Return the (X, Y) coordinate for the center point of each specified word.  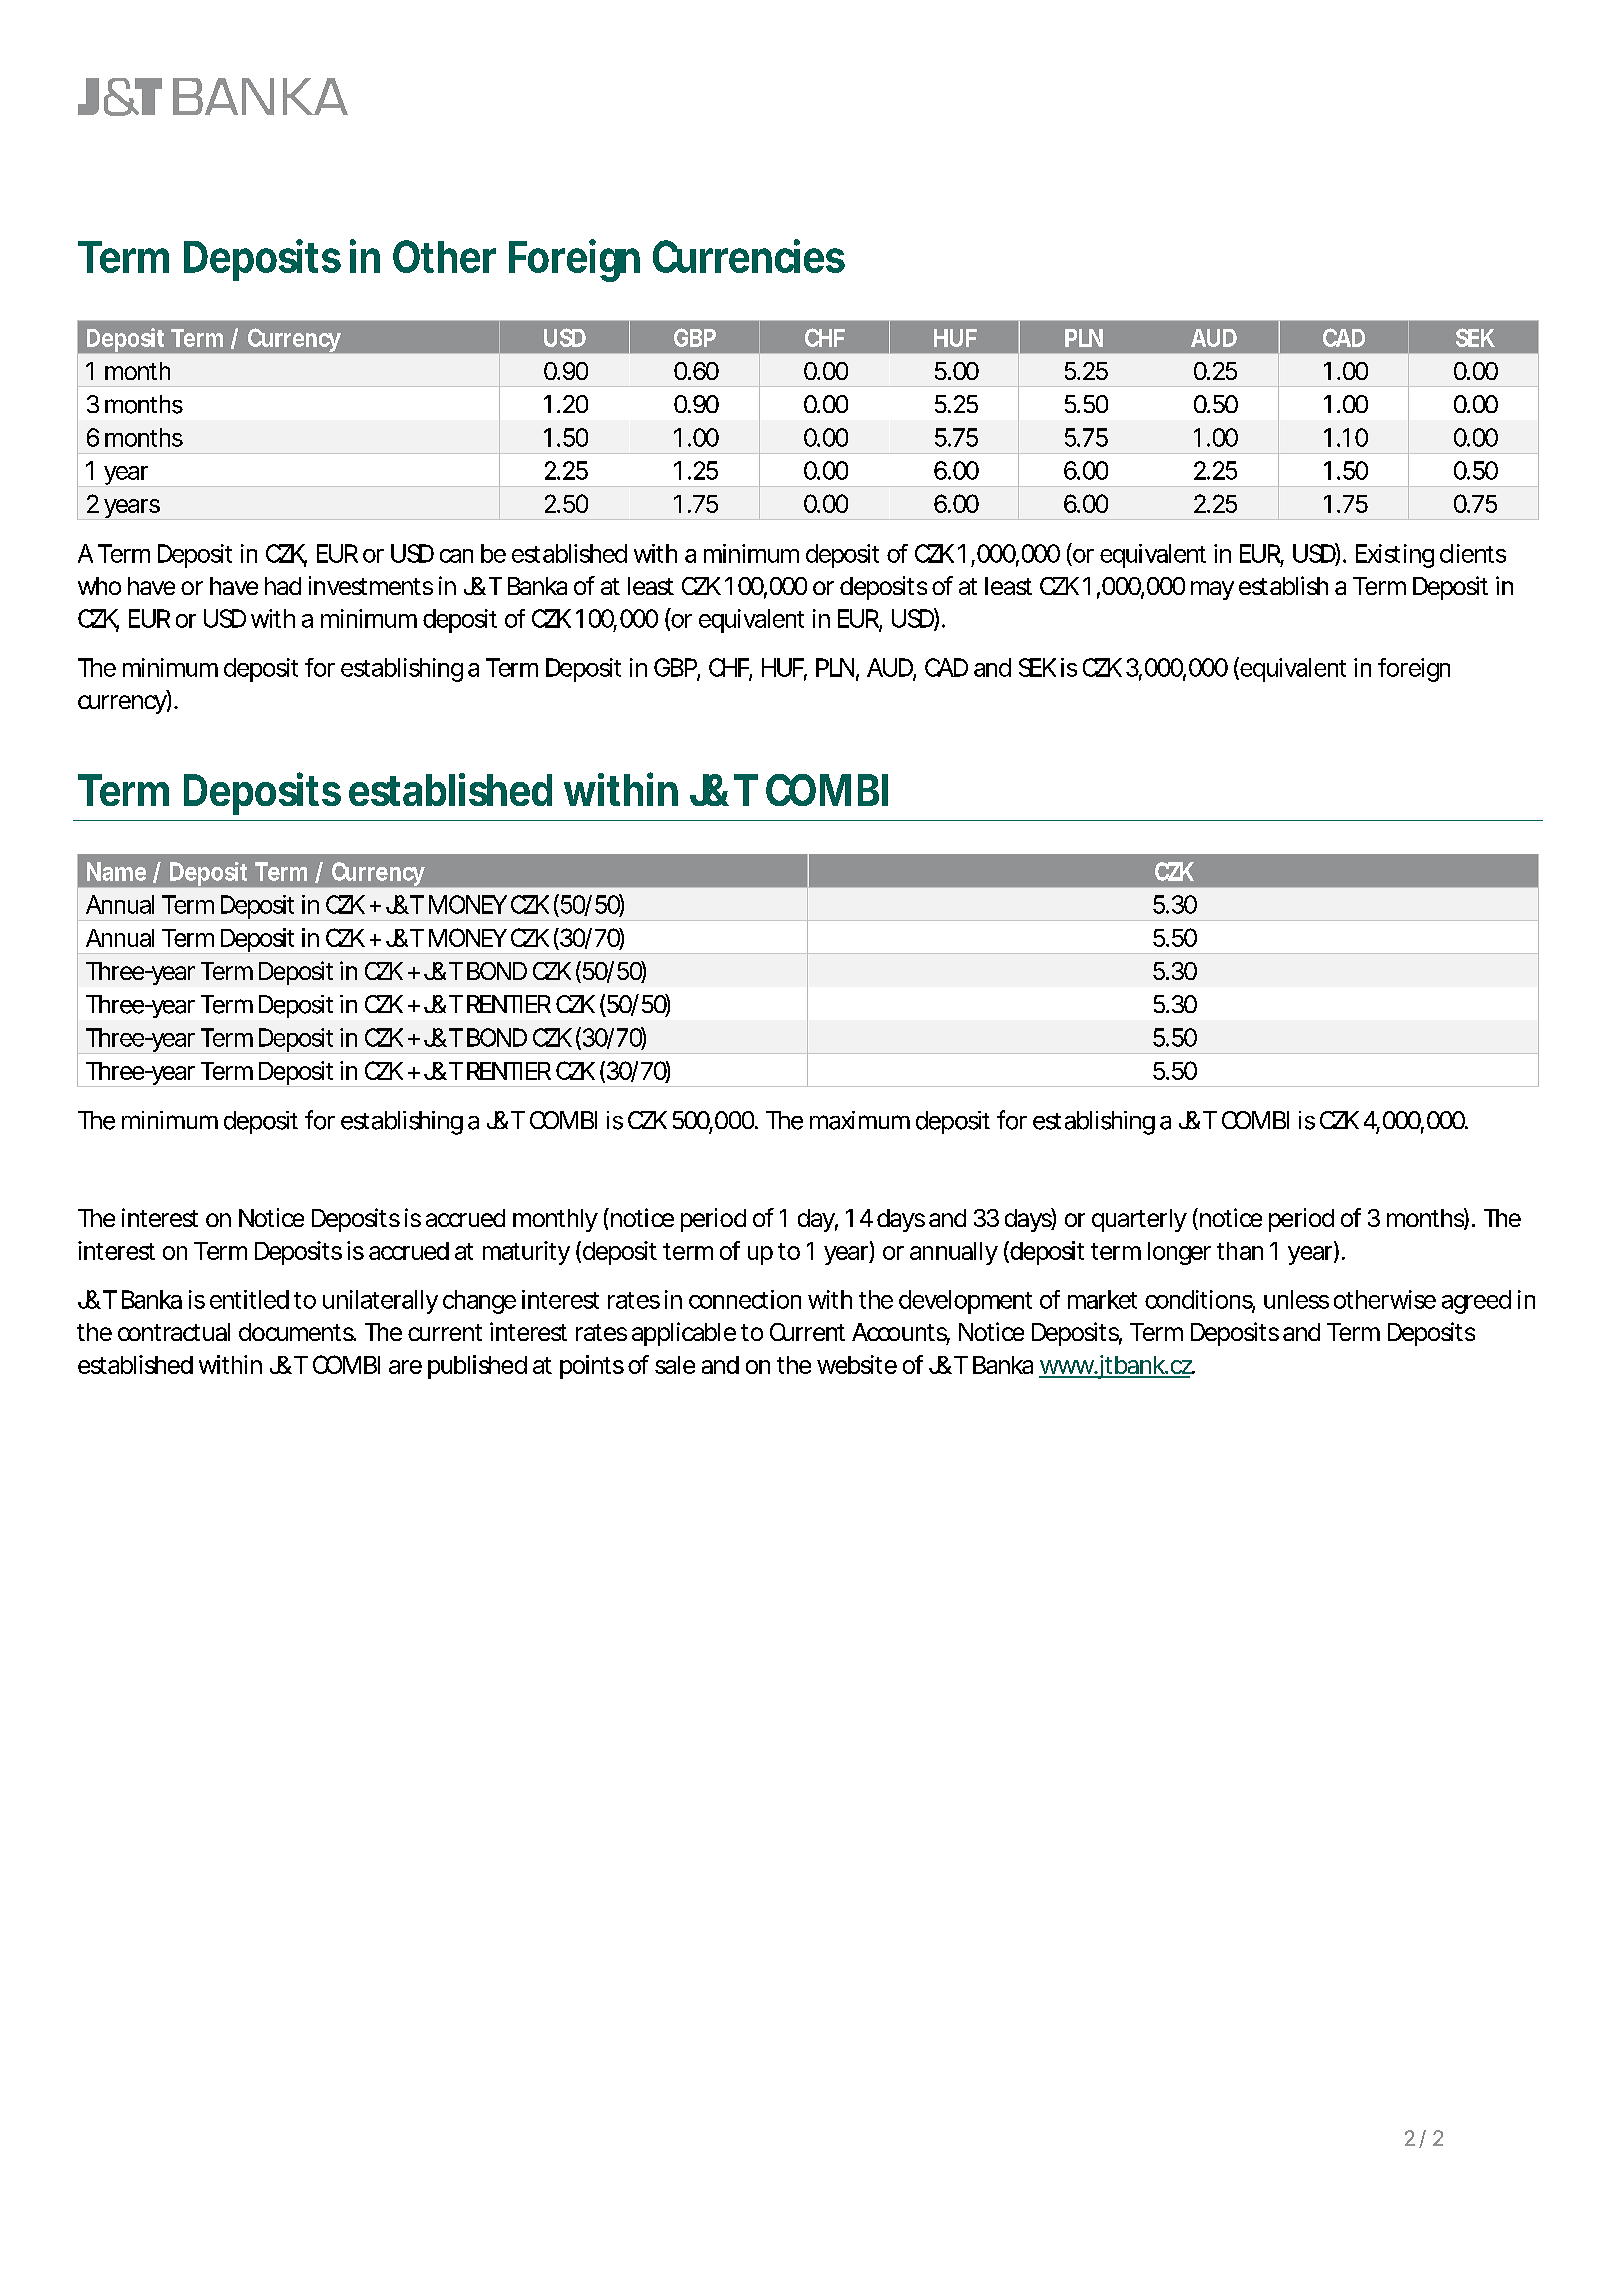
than (1240, 1251)
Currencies (749, 256)
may (1212, 590)
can (456, 556)
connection (745, 1299)
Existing (1395, 556)
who (99, 586)
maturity (526, 1253)
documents (297, 1332)
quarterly (1139, 1220)
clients (1473, 553)
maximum (860, 1120)
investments (371, 585)
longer (1179, 1253)
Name (116, 871)
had (283, 586)
